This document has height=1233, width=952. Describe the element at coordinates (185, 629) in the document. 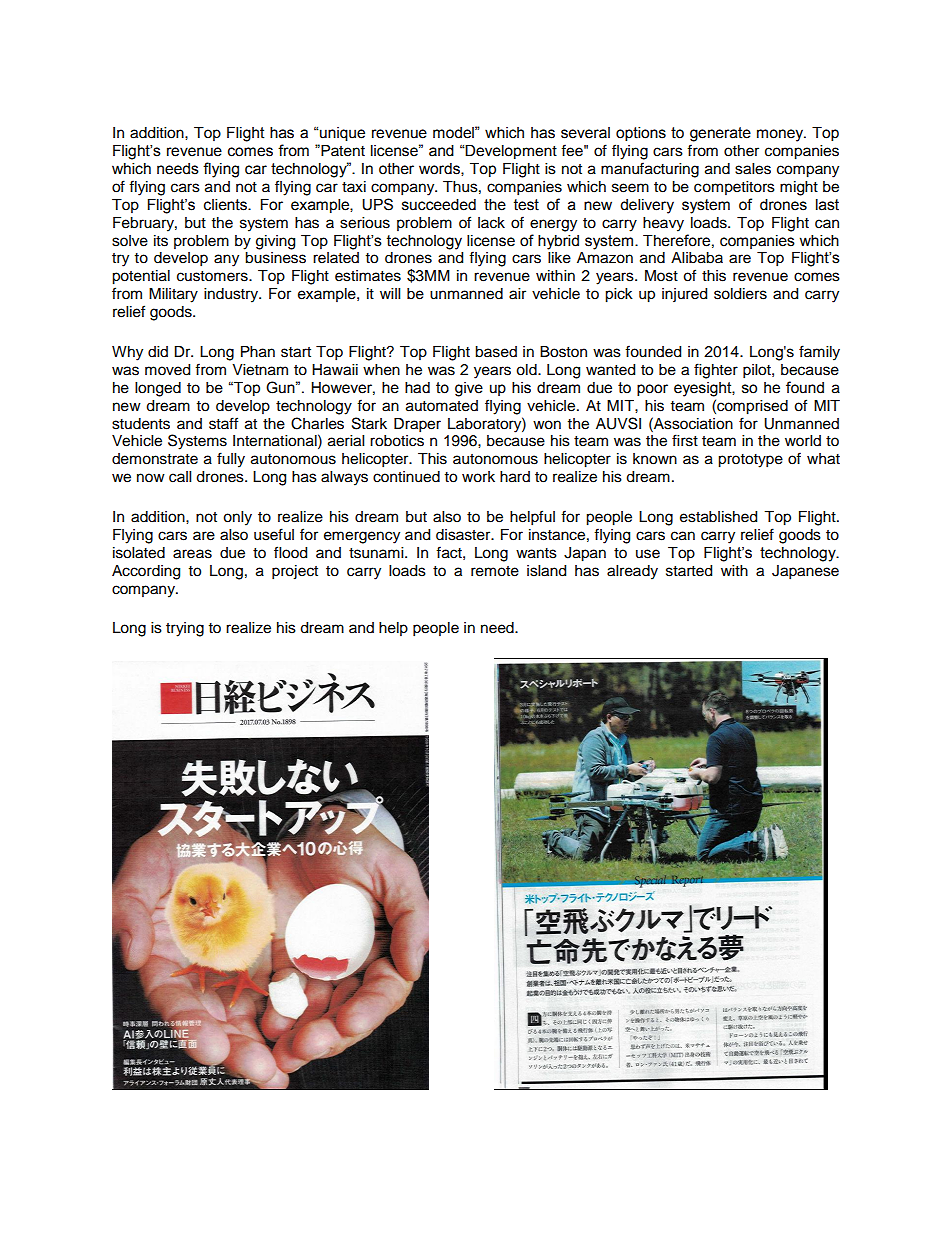

I see `trying` at that location.
